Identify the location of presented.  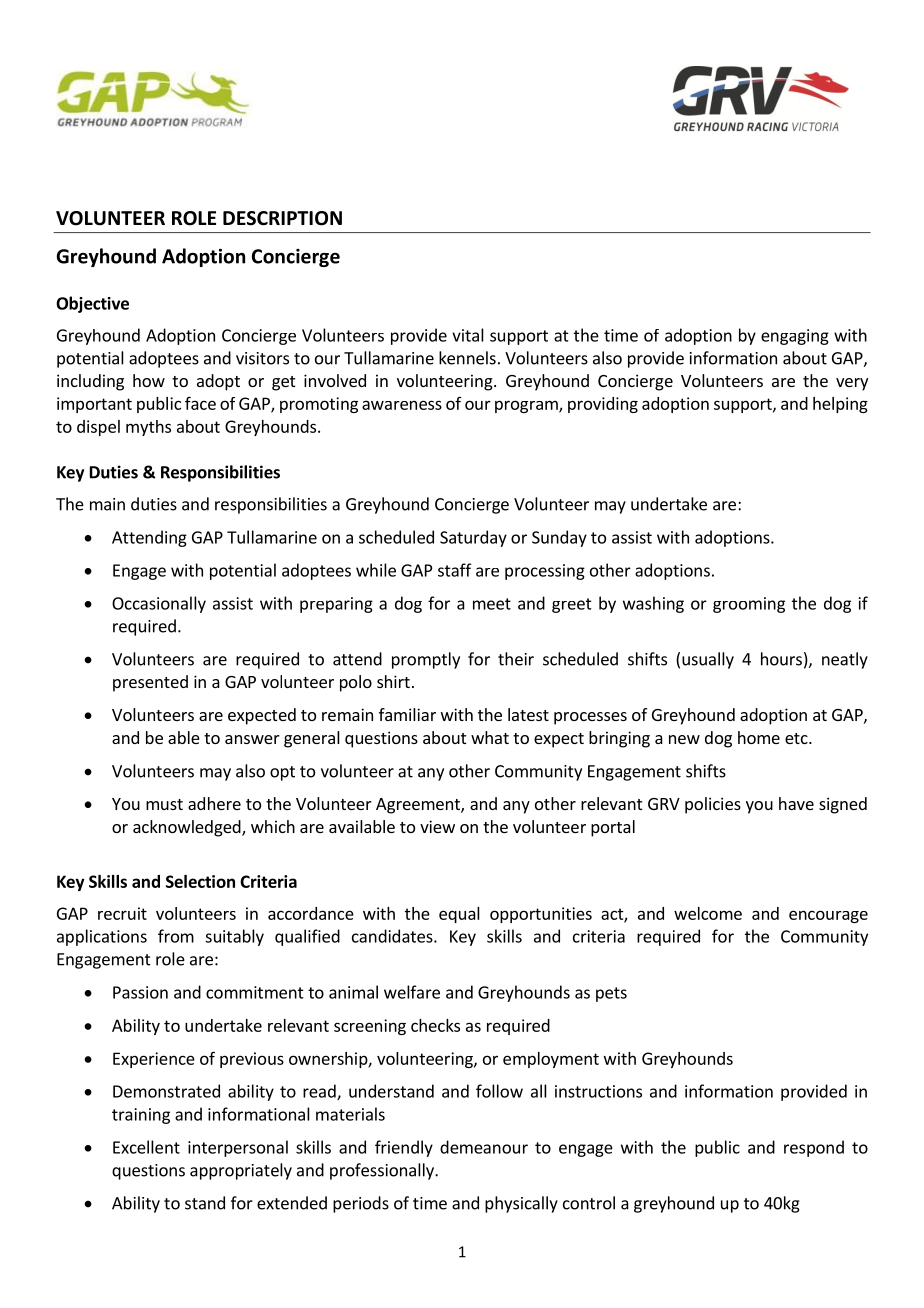
(150, 683).
